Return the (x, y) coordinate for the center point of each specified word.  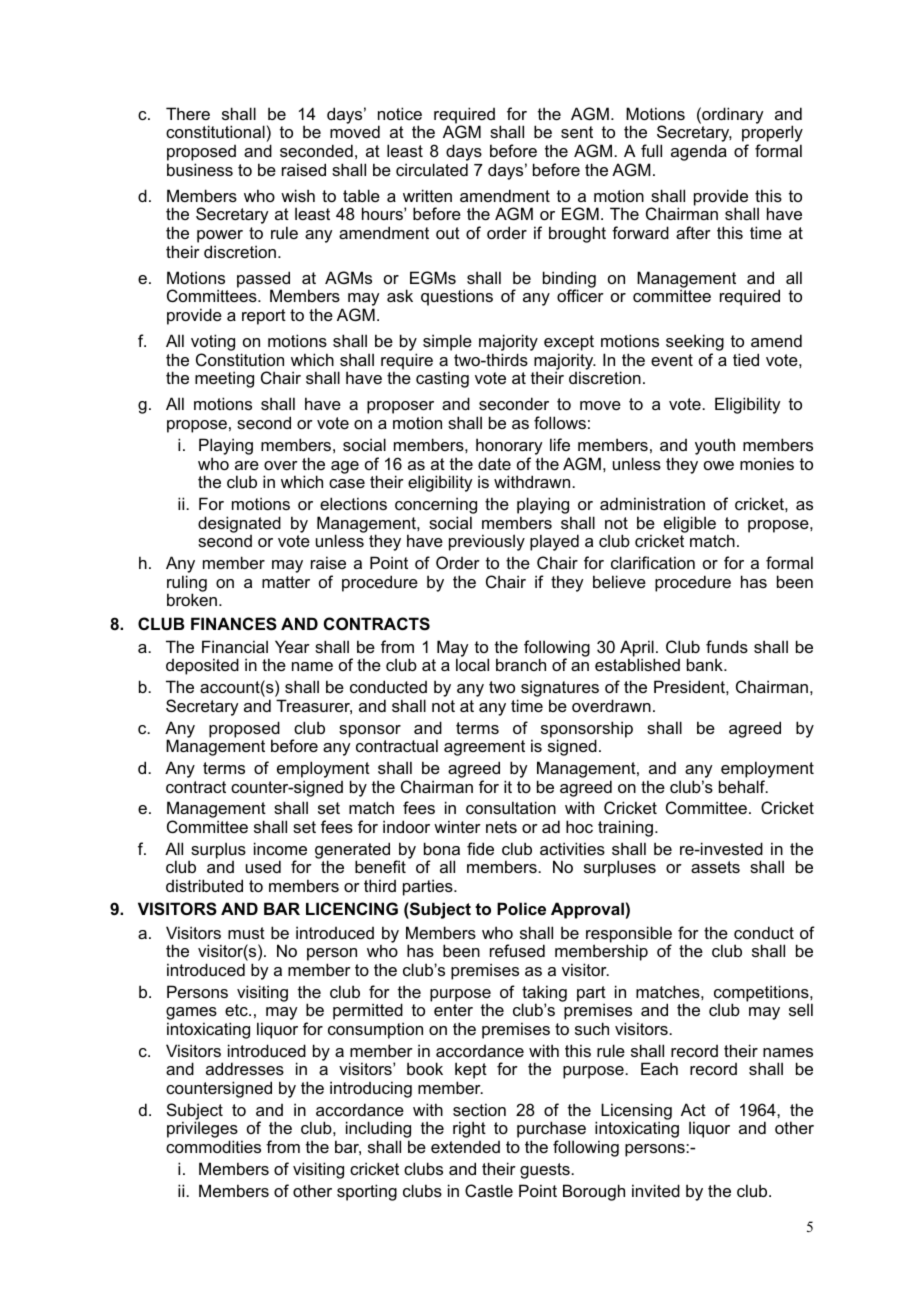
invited (656, 1190)
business (200, 169)
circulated (432, 169)
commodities (213, 1146)
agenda (699, 152)
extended (465, 1147)
